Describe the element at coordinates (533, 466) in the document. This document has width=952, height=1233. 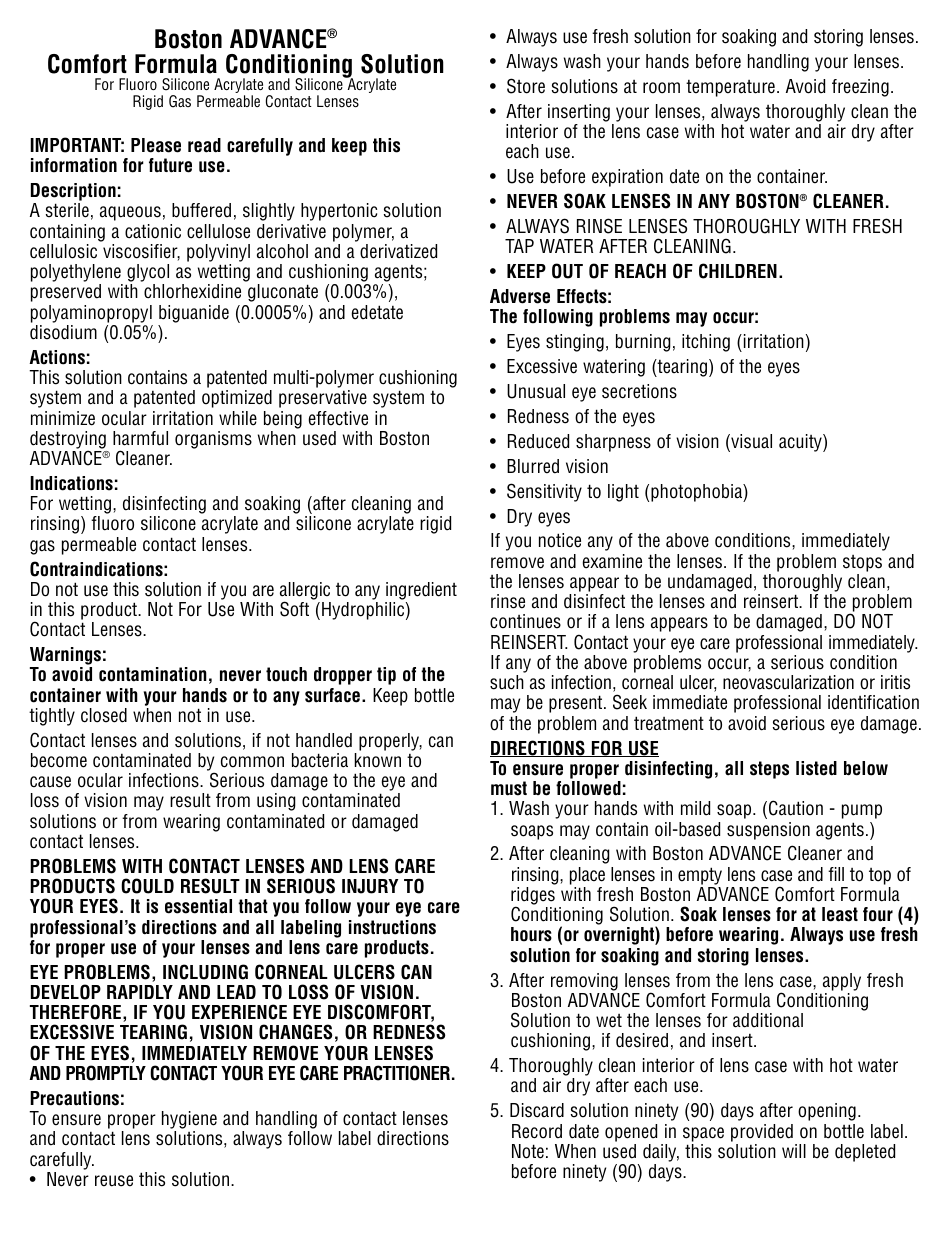
I see `Blurred` at that location.
